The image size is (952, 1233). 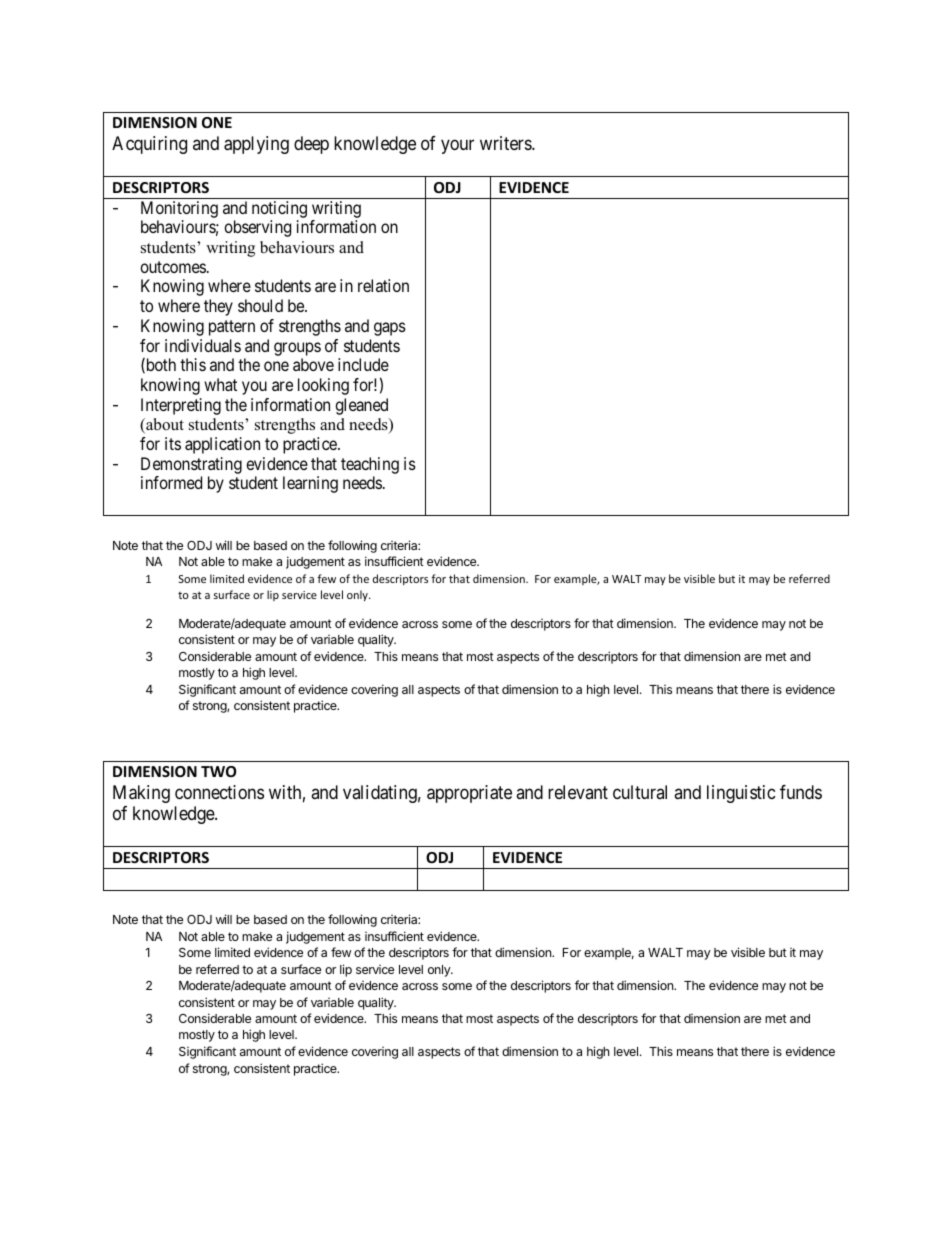 I want to click on TWO, so click(x=218, y=771).
